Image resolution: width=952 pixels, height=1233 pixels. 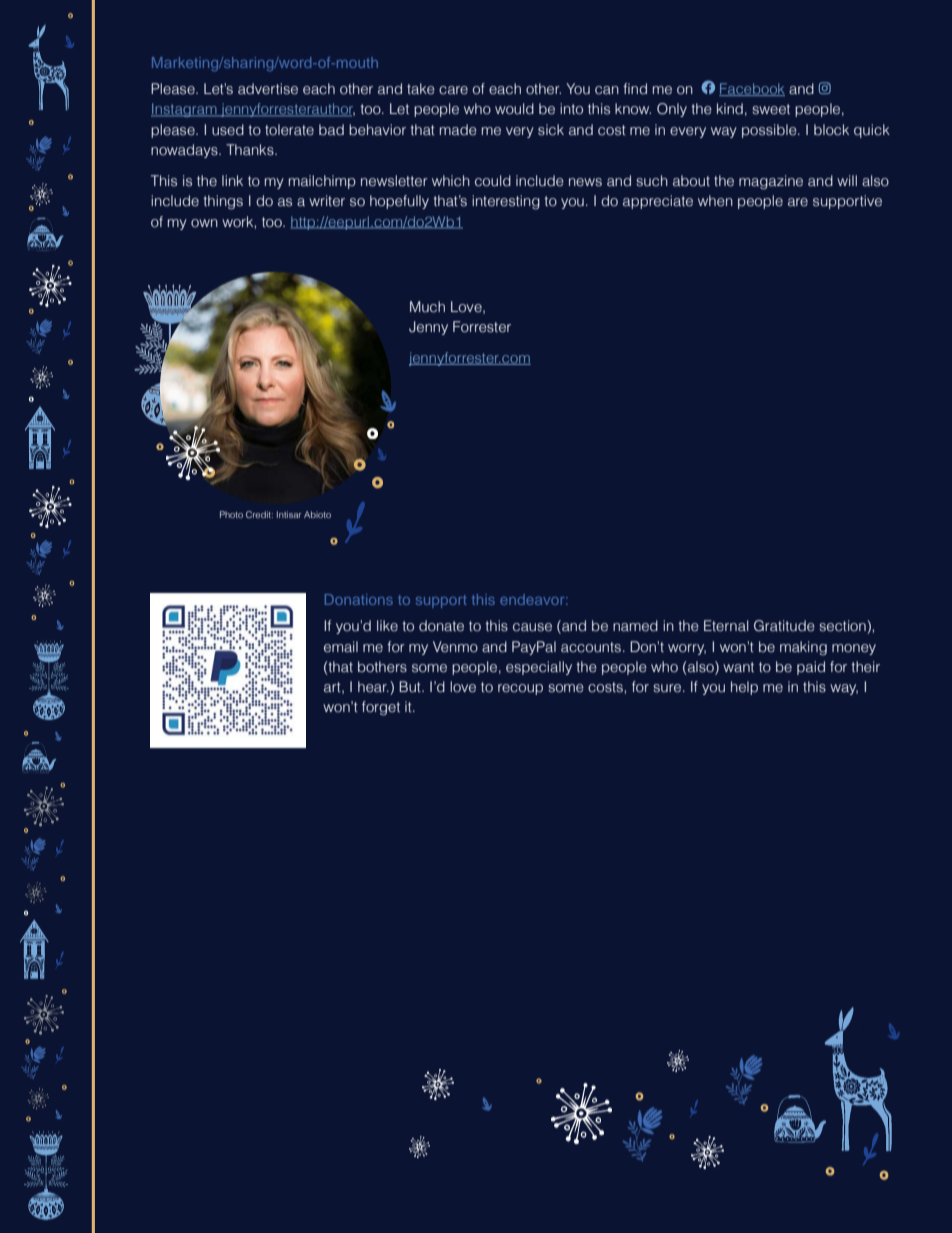 What do you see at coordinates (427, 307) in the screenshot?
I see `Much` at bounding box center [427, 307].
